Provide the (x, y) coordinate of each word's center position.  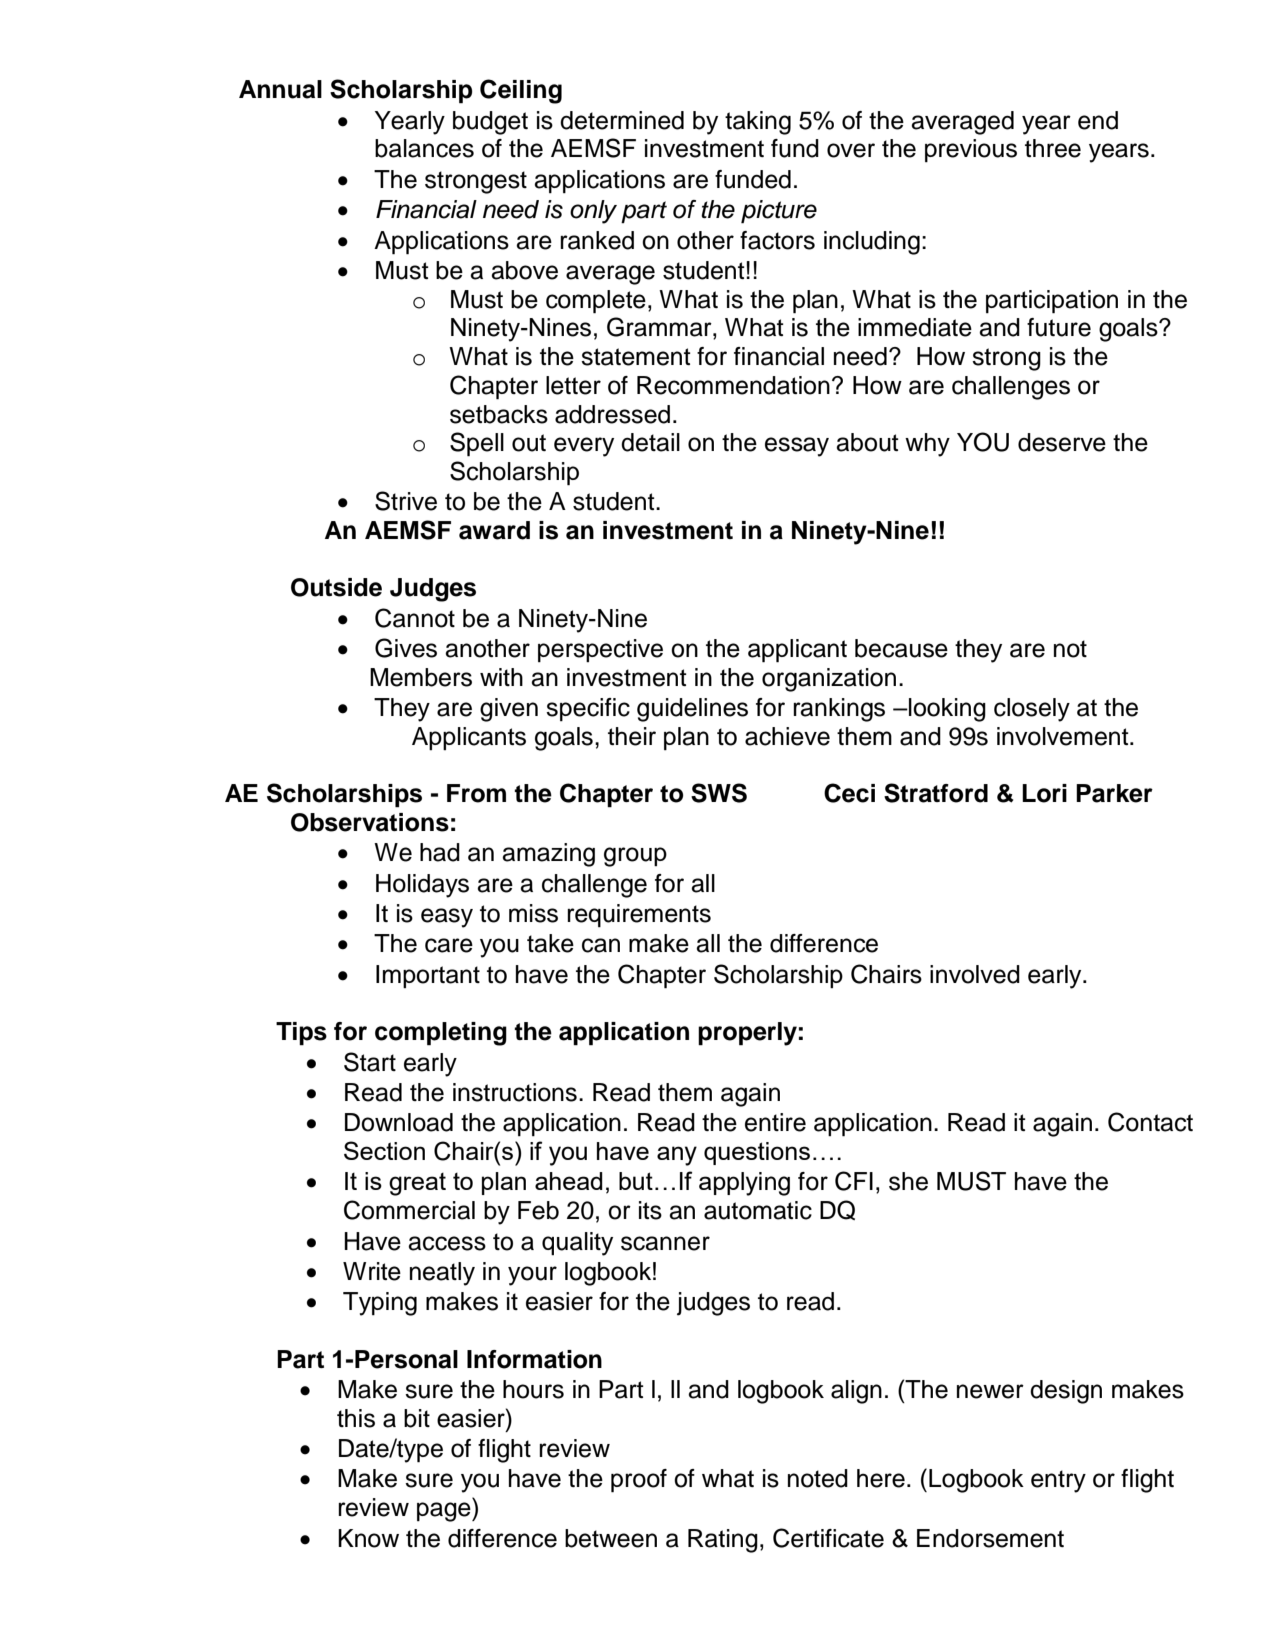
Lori (1044, 793)
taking (758, 123)
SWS (719, 793)
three (1053, 148)
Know (368, 1538)
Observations (370, 822)
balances (424, 148)
